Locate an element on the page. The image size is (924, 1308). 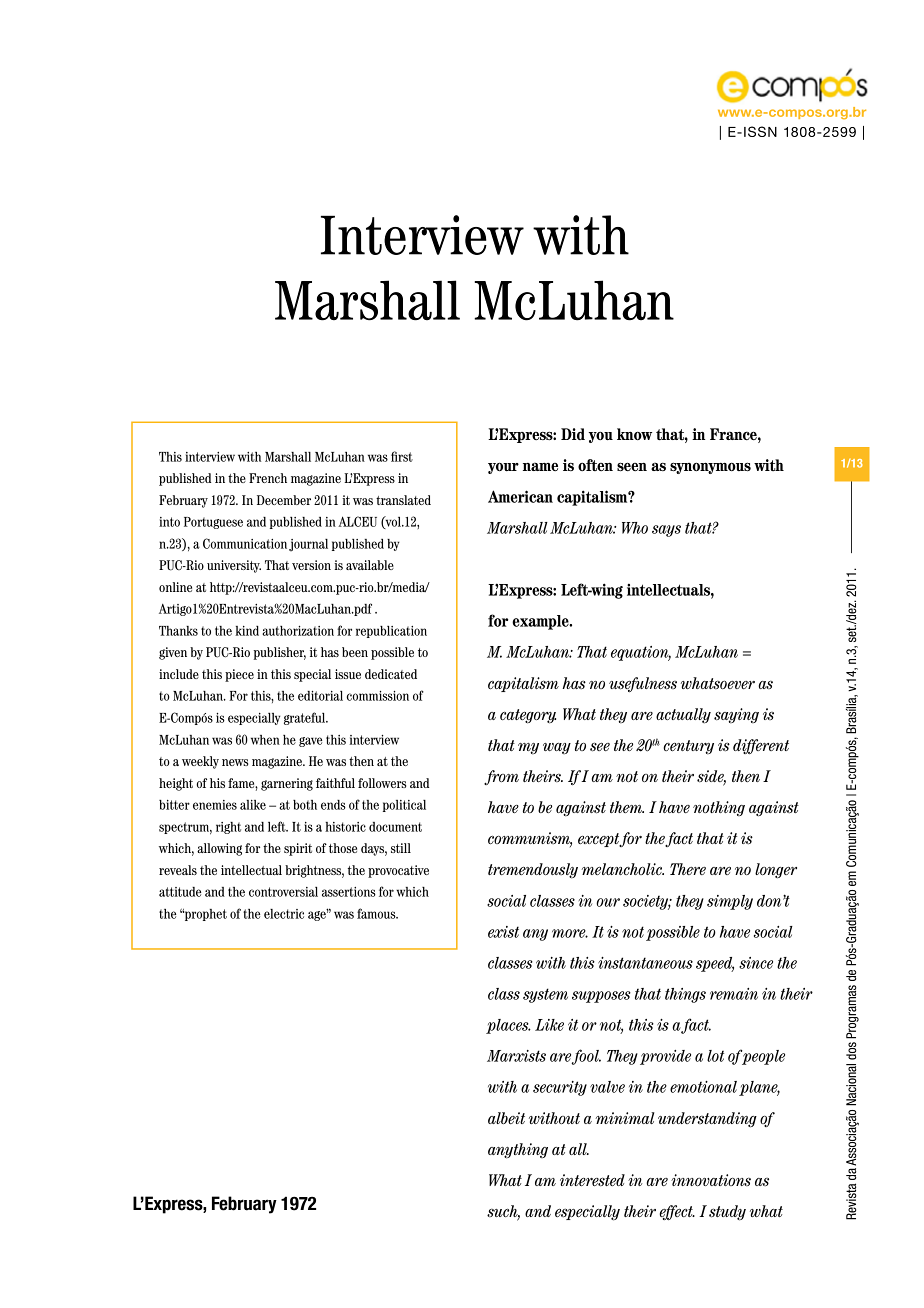
actually is located at coordinates (683, 716).
